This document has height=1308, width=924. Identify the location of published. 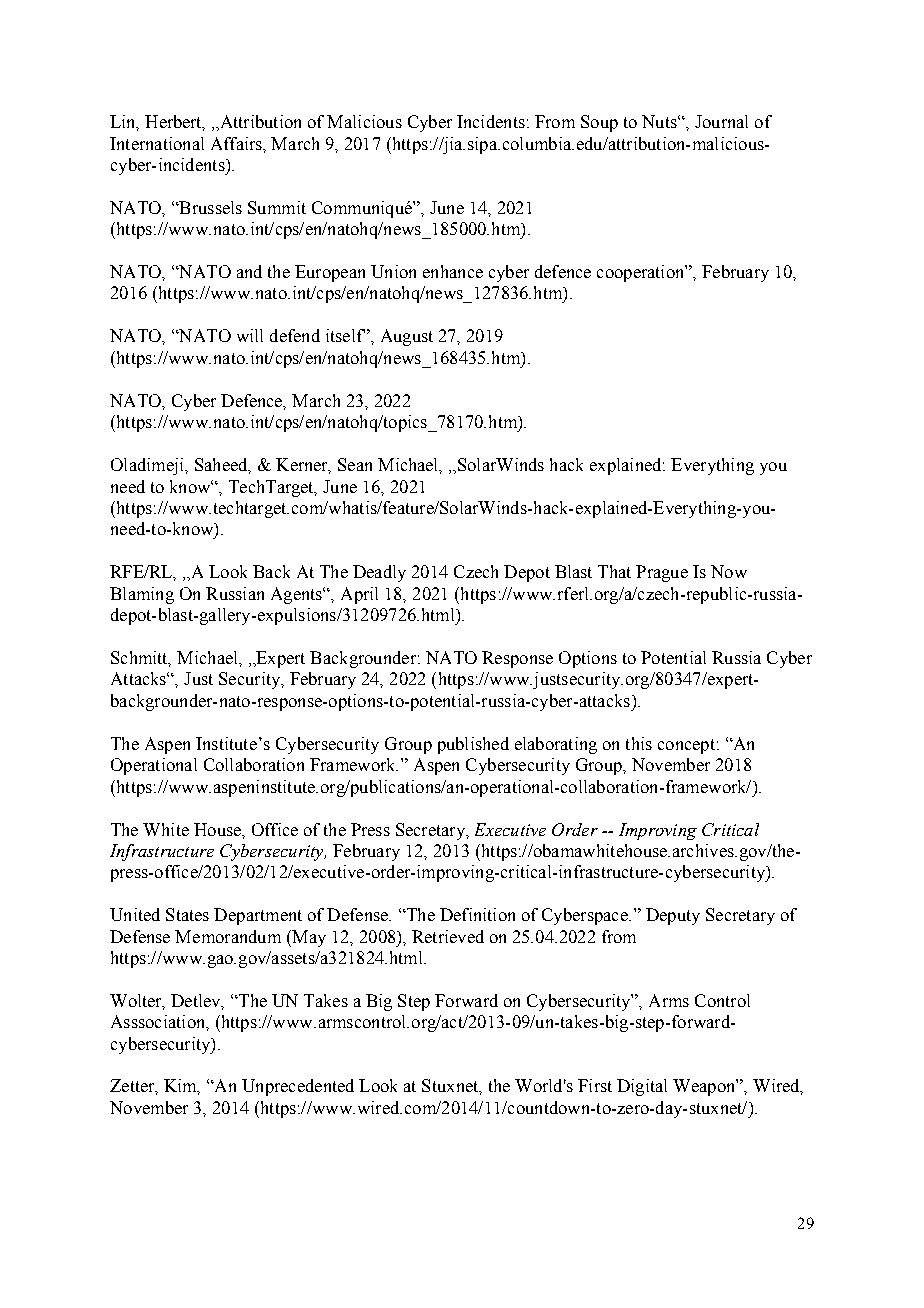
(473, 745).
